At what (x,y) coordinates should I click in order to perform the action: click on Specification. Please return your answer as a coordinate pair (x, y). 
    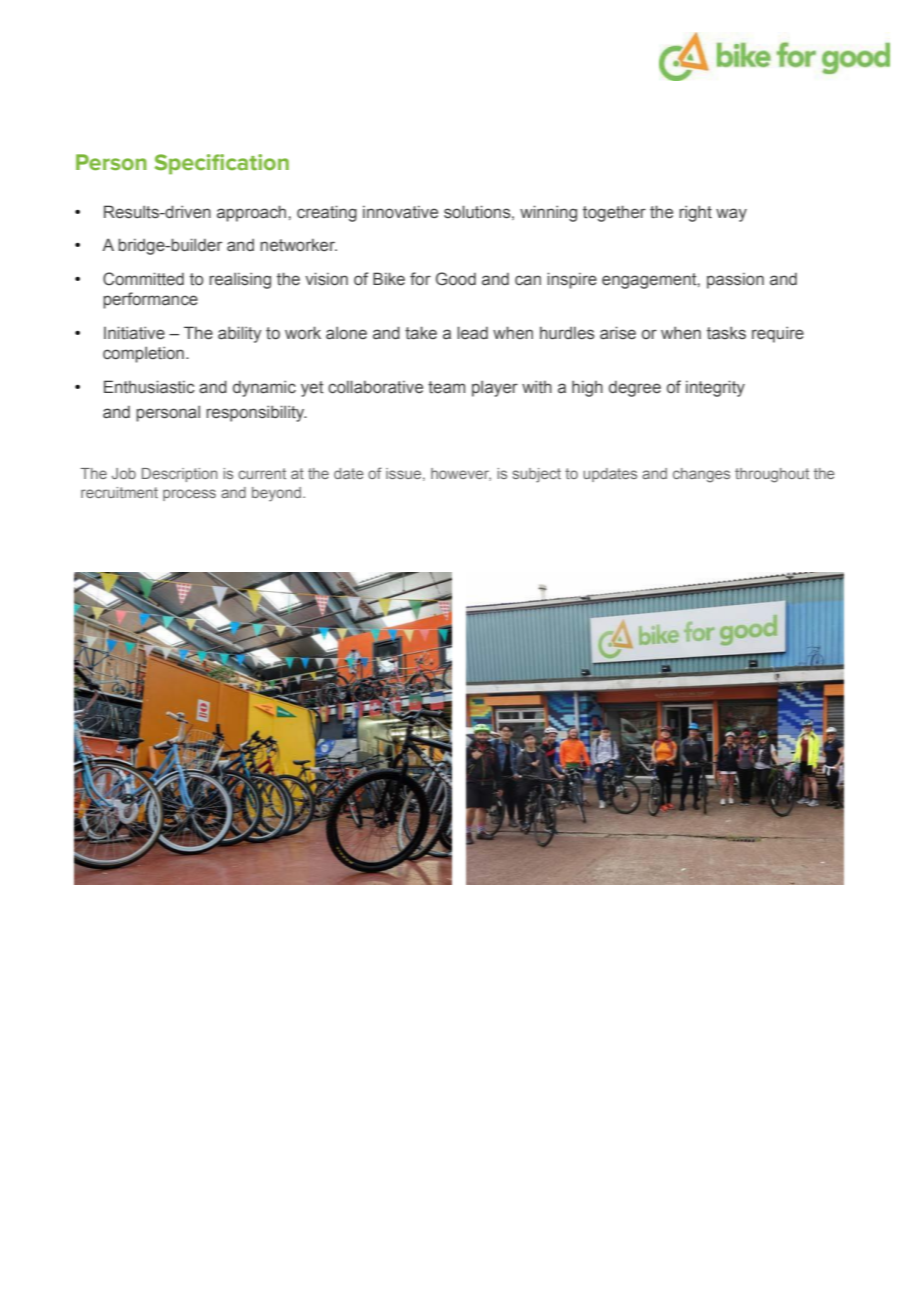
    Looking at the image, I should click on (222, 164).
